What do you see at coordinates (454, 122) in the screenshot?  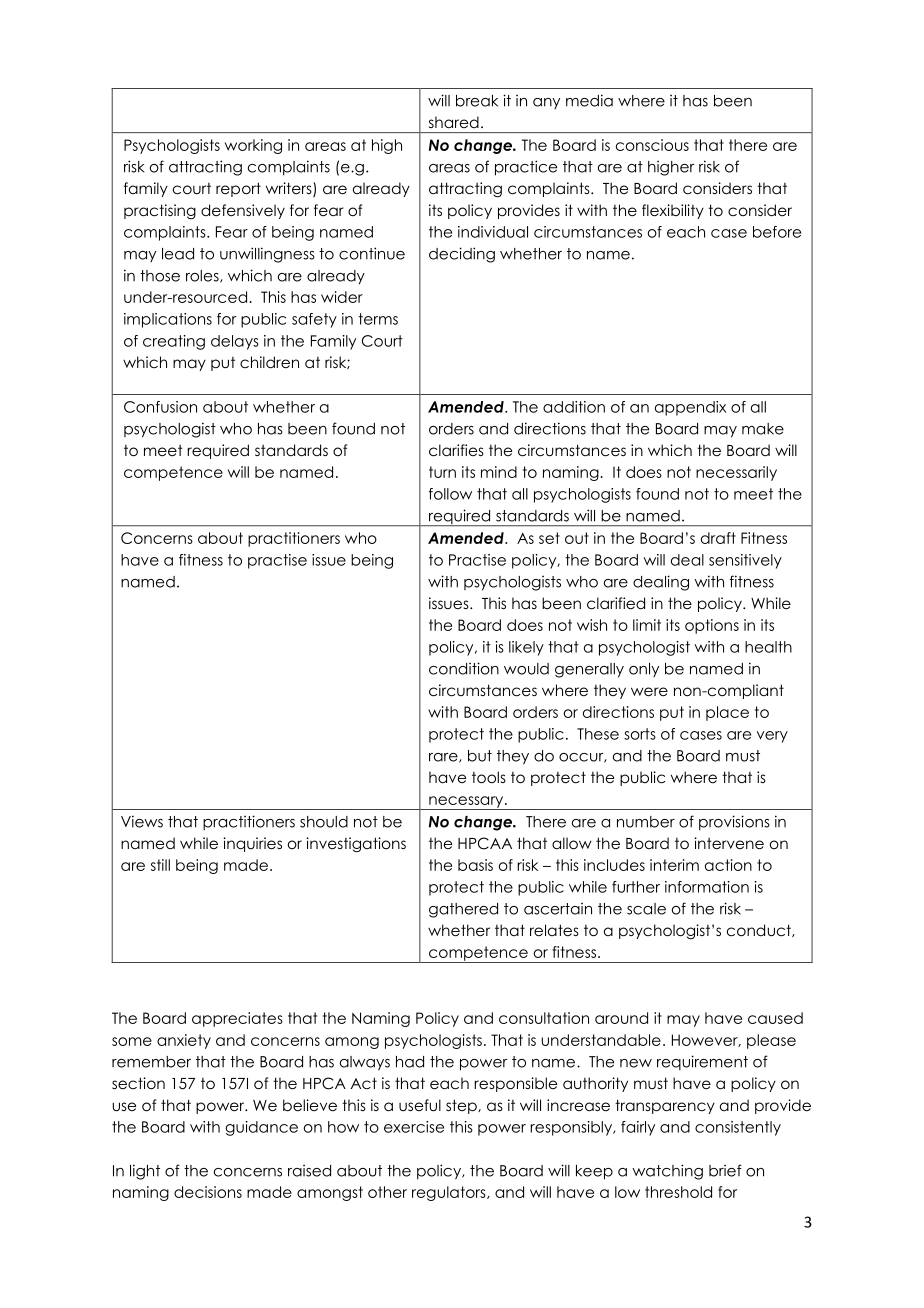 I see `shared` at bounding box center [454, 122].
